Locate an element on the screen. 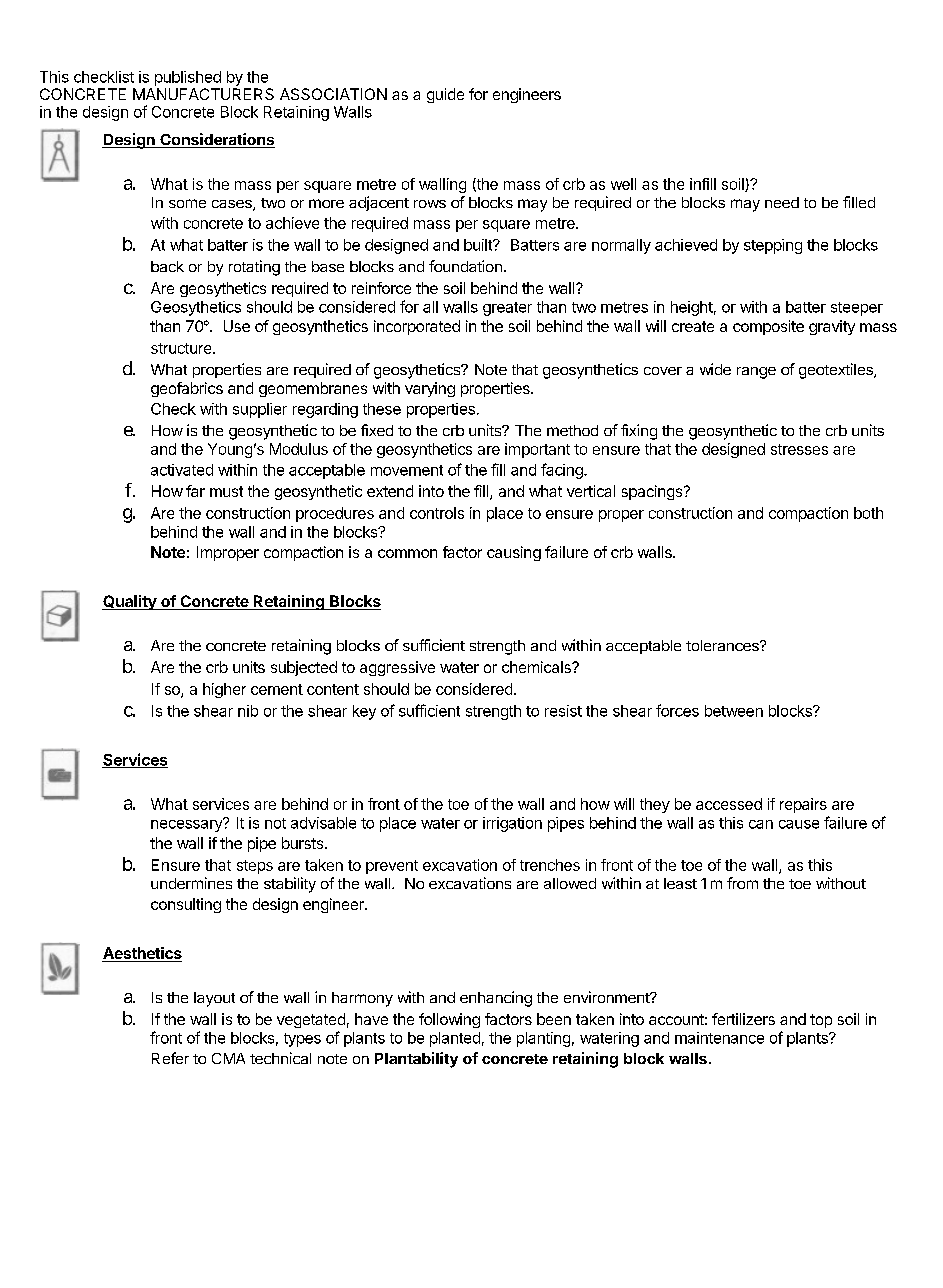  repairs is located at coordinates (803, 805).
